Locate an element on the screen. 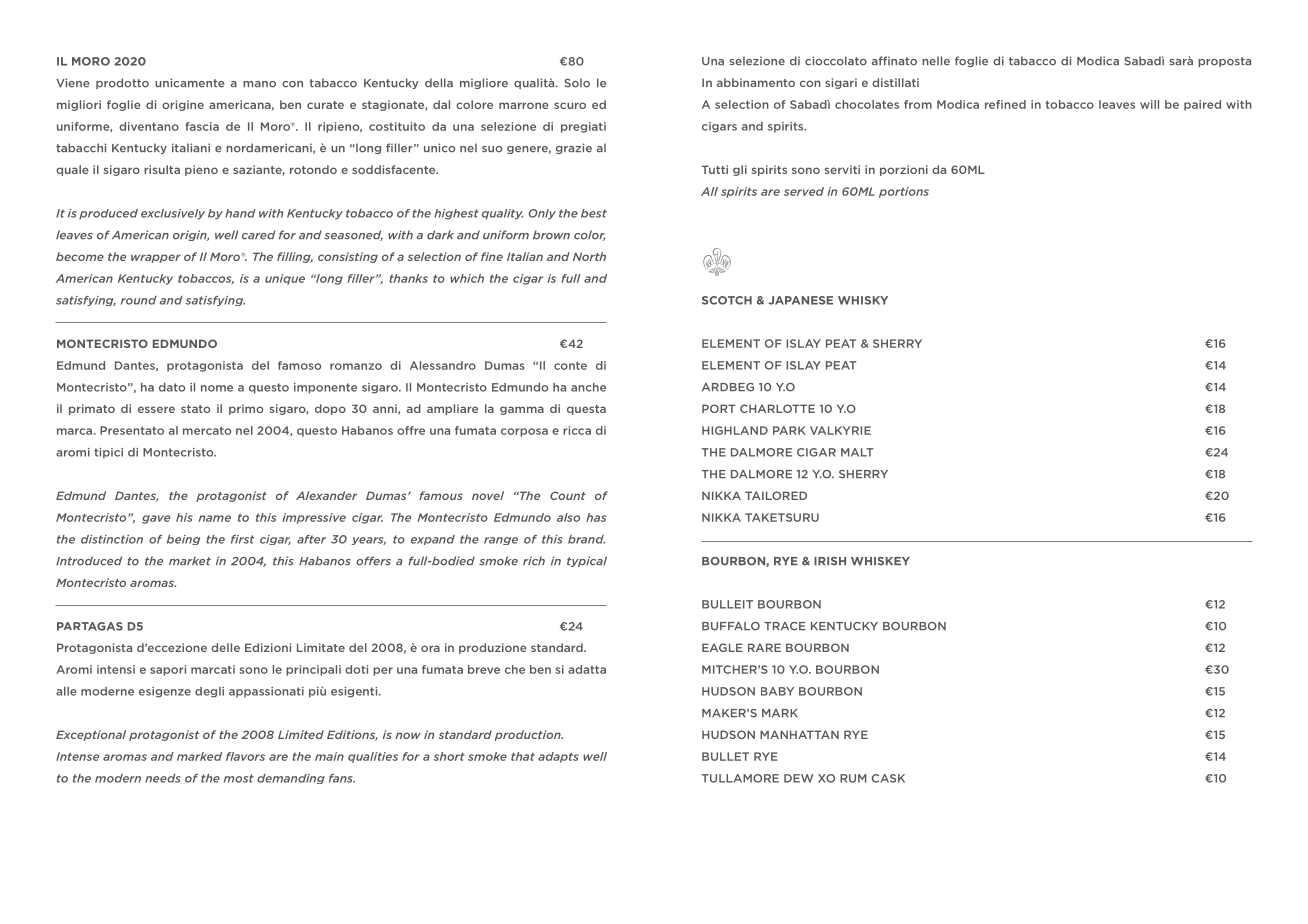 The width and height of the screenshot is (1308, 924). Solo is located at coordinates (577, 83).
